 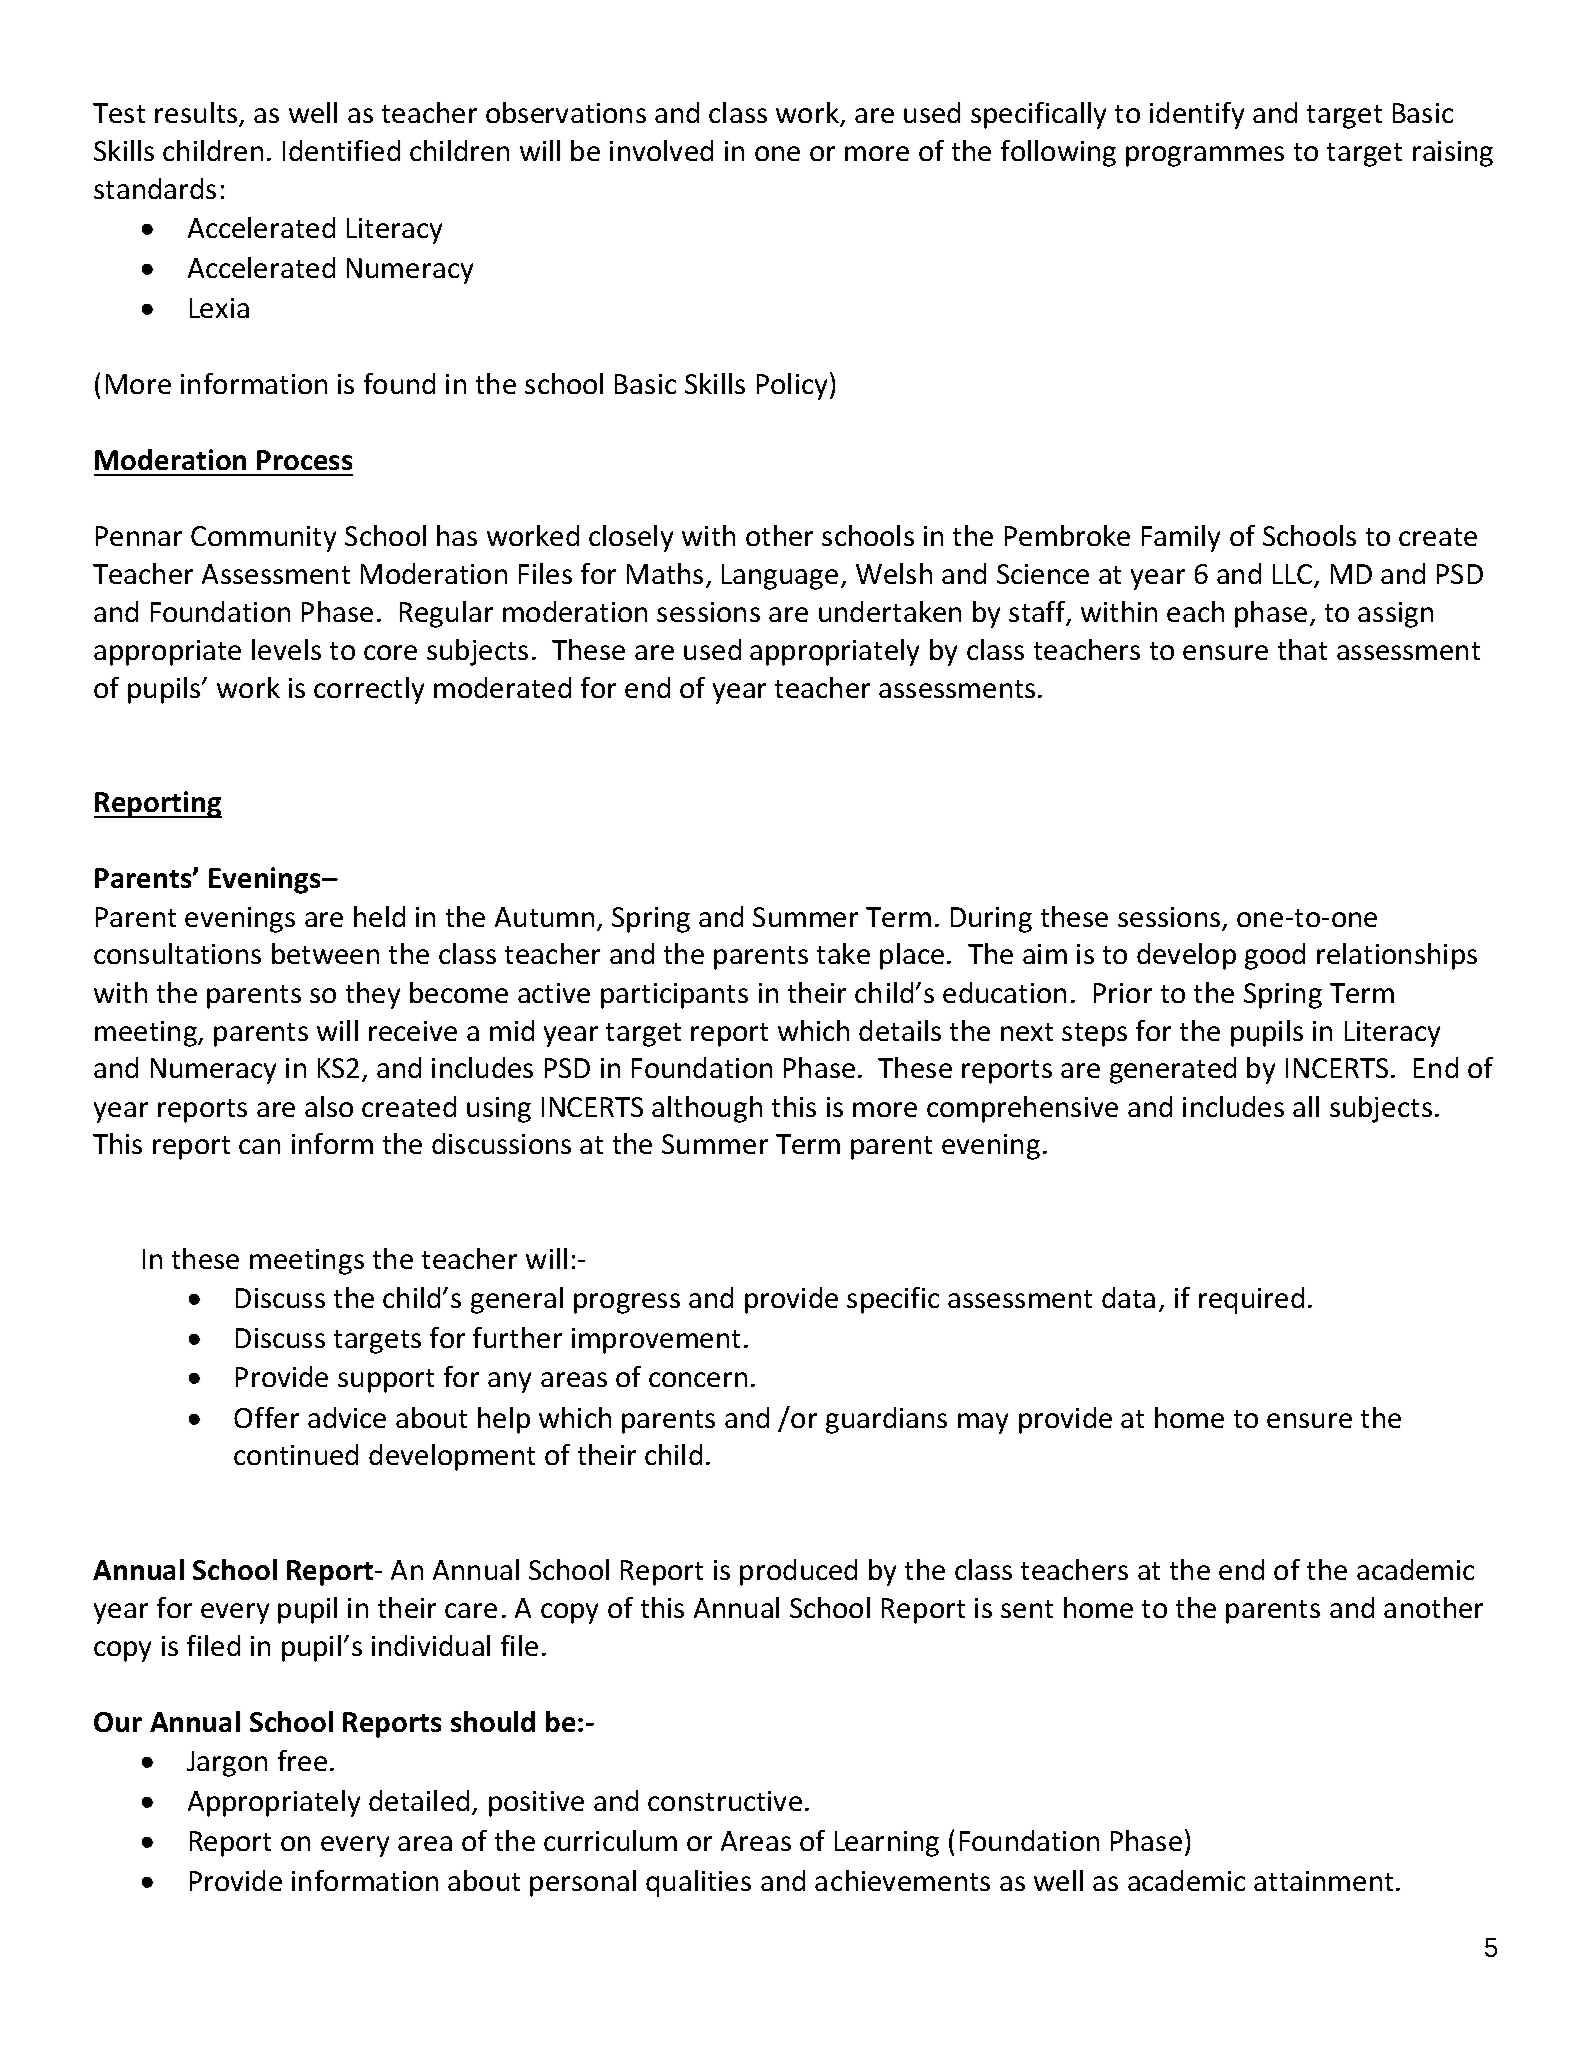 I want to click on involved, so click(x=661, y=150).
